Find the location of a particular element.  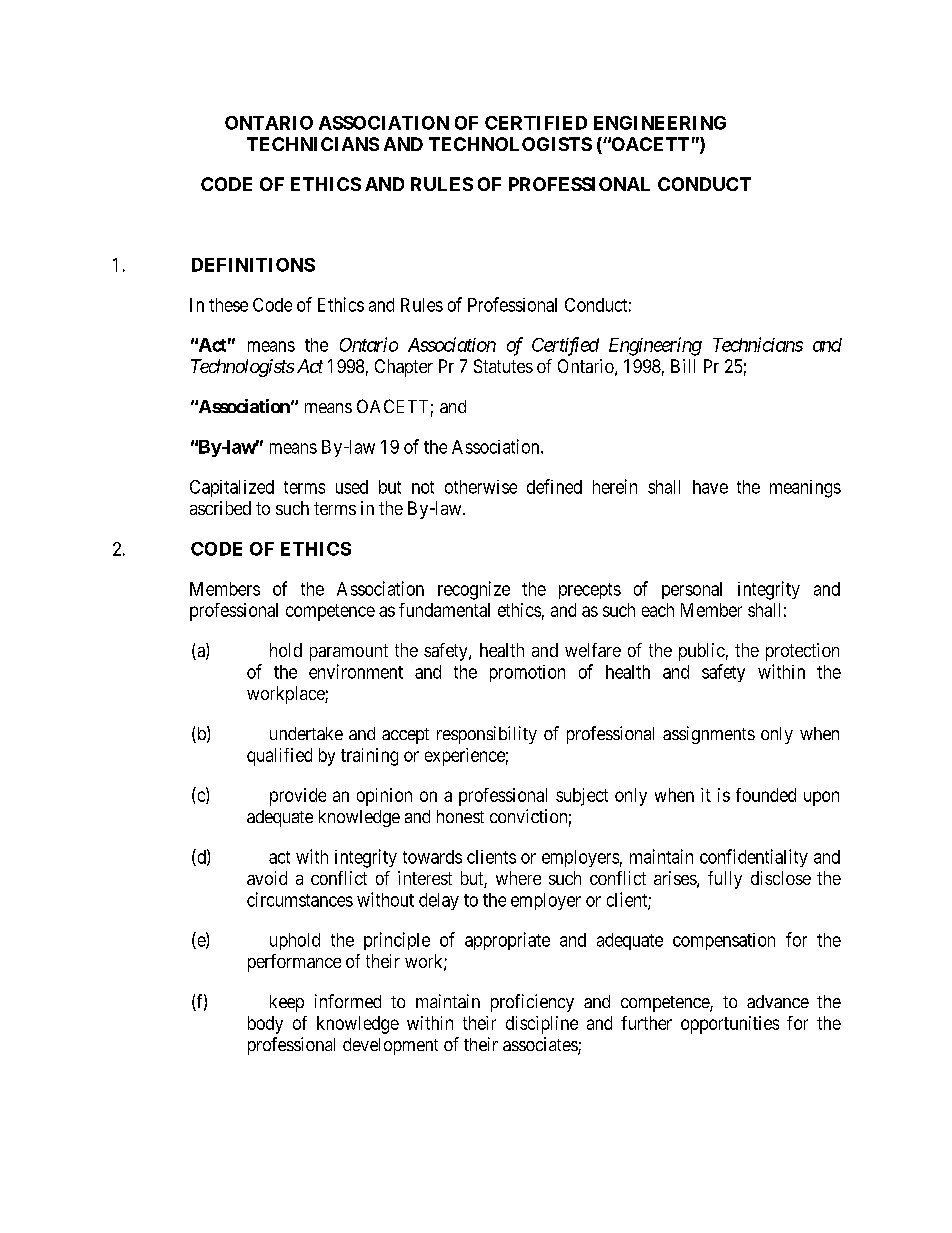

personal is located at coordinates (692, 590).
